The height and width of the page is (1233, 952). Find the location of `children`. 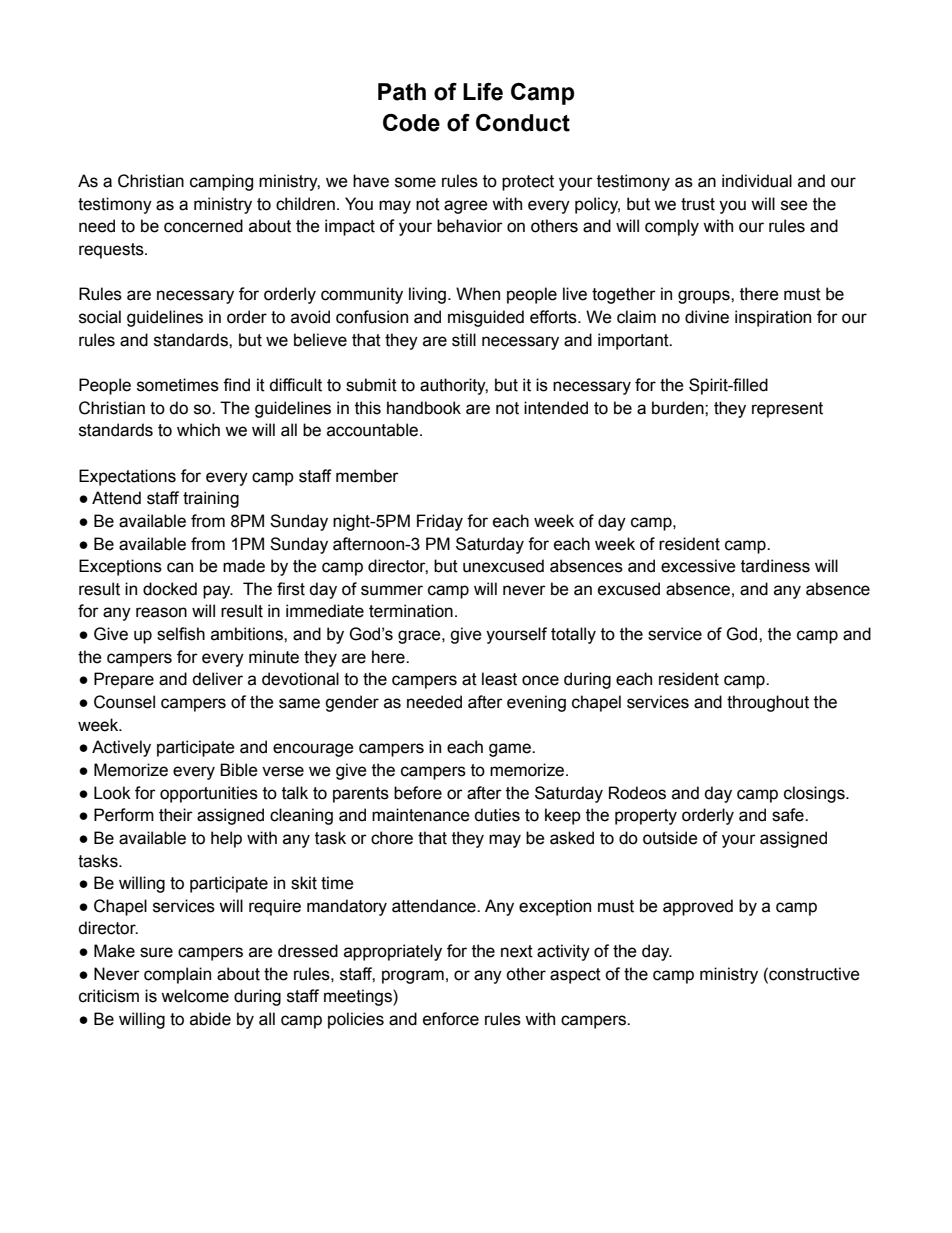

children is located at coordinates (305, 204).
